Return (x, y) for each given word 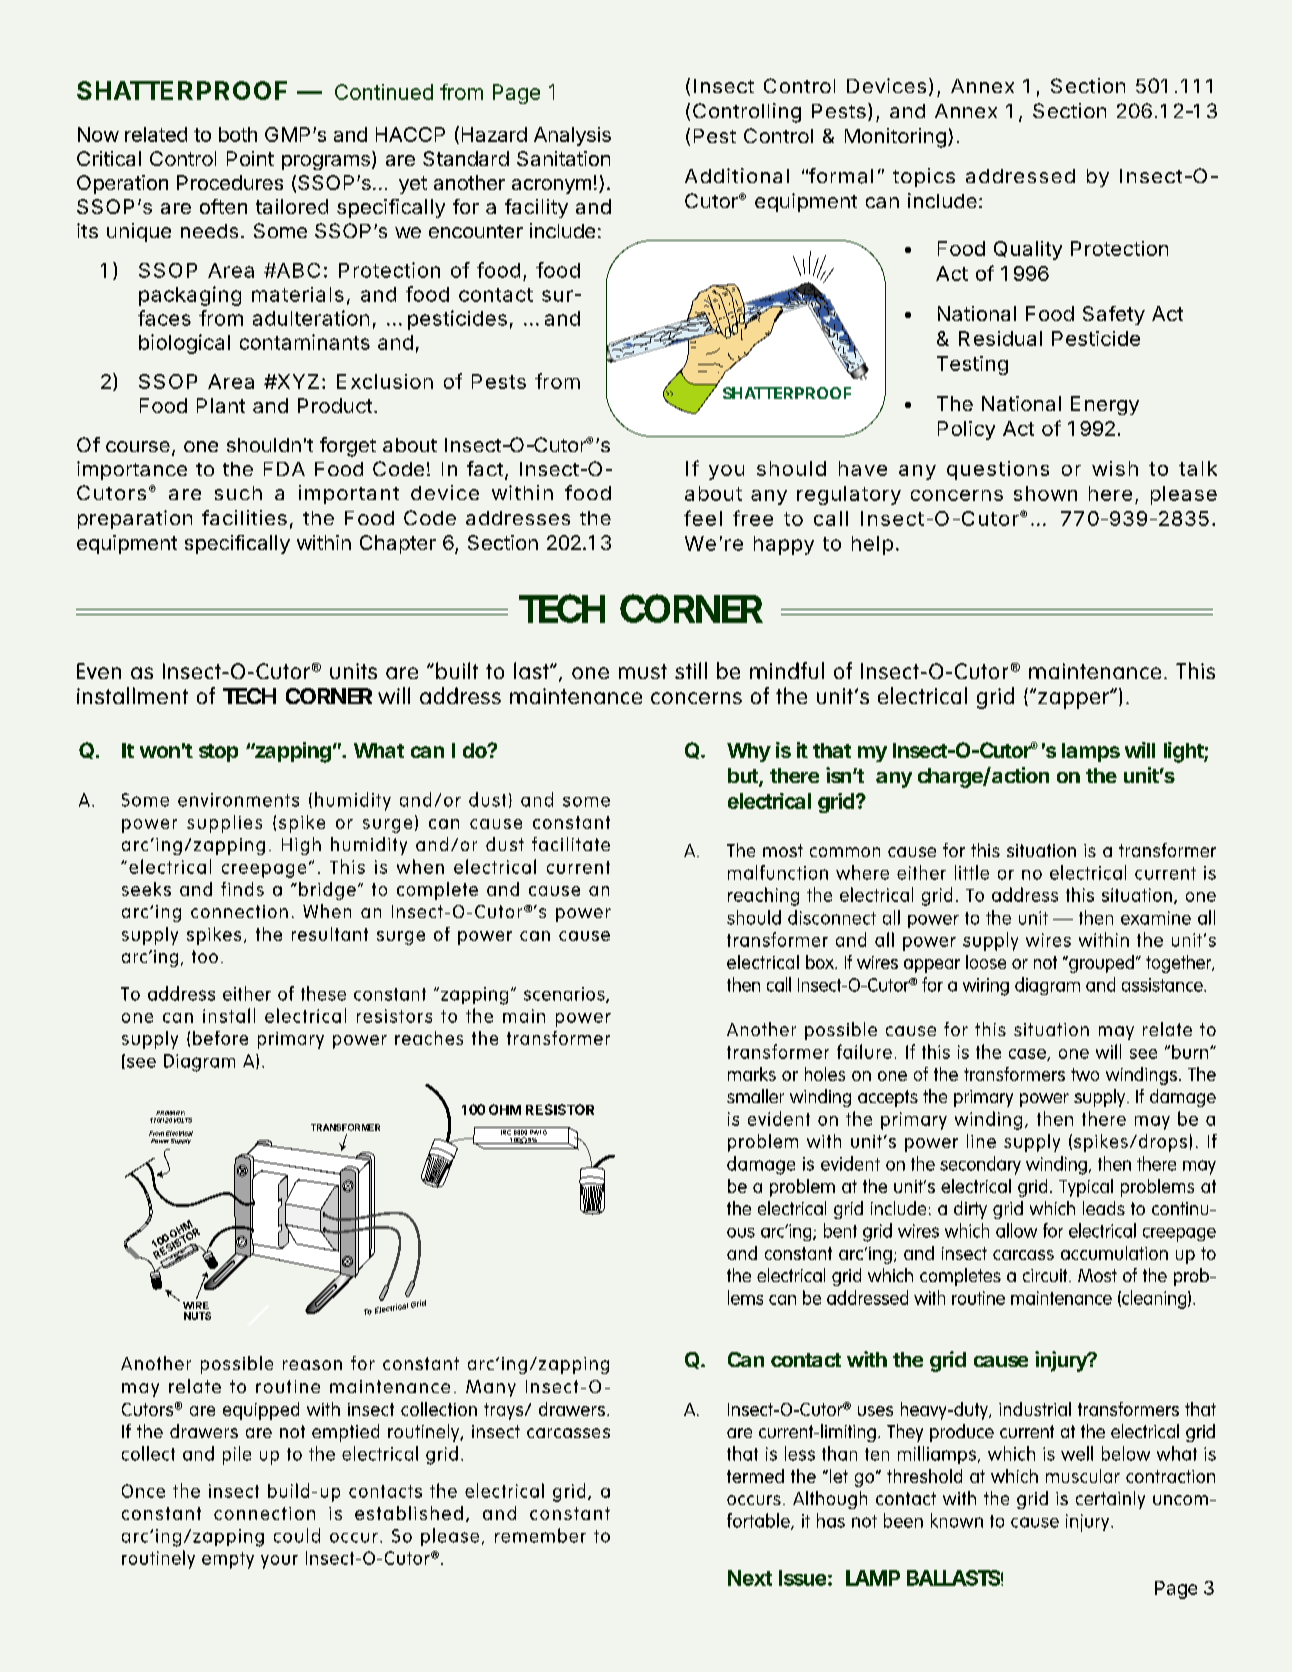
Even (99, 671)
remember (540, 1535)
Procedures (230, 182)
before (220, 1038)
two (1085, 1074)
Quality (1028, 250)
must (643, 671)
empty (228, 1560)
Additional (737, 175)
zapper (1075, 699)
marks (752, 1074)
